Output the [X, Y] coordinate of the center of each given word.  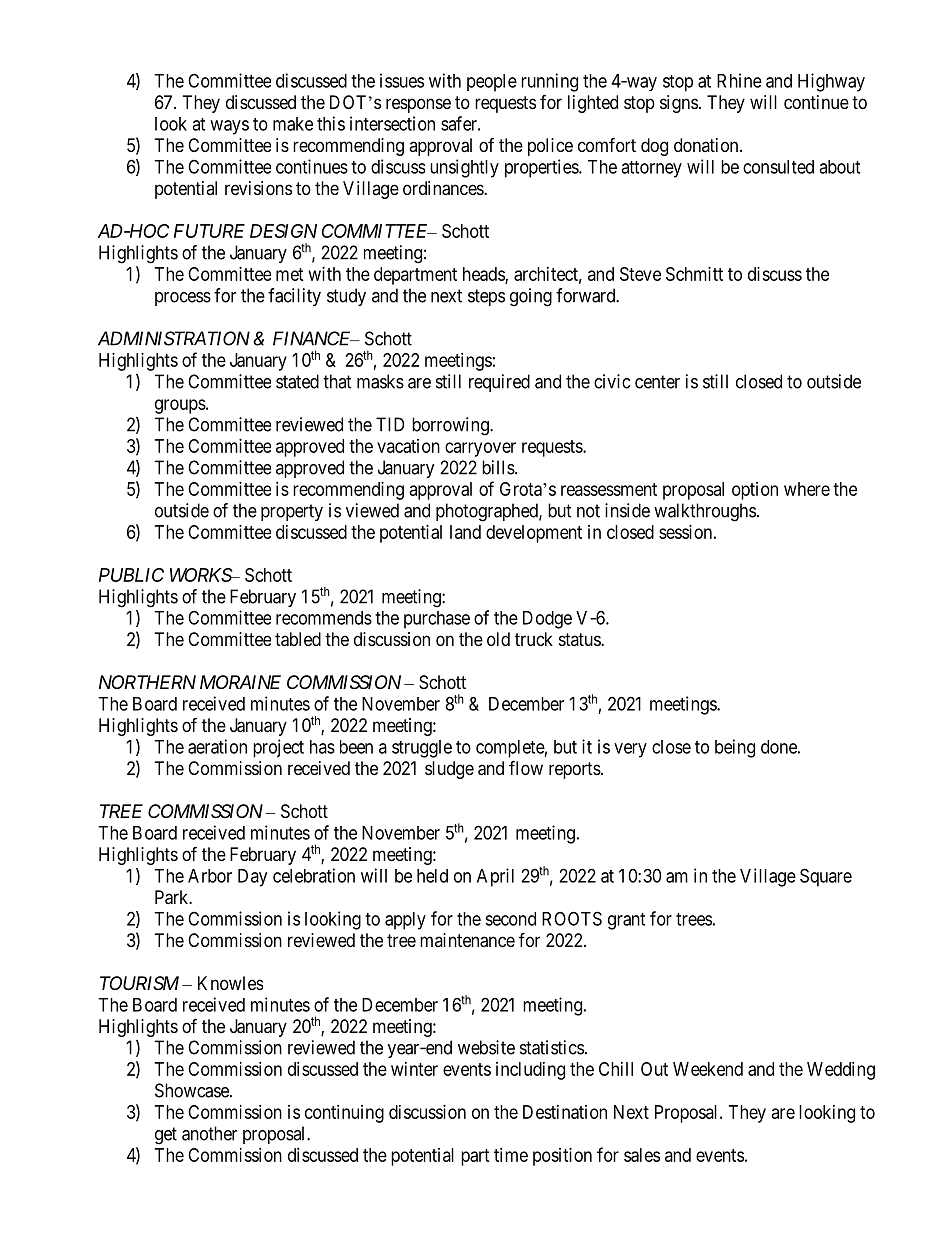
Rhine [739, 80]
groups [180, 406]
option [755, 491]
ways [229, 127]
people [492, 83]
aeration [217, 746]
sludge [449, 770]
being [735, 748]
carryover [480, 449]
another [209, 1133]
